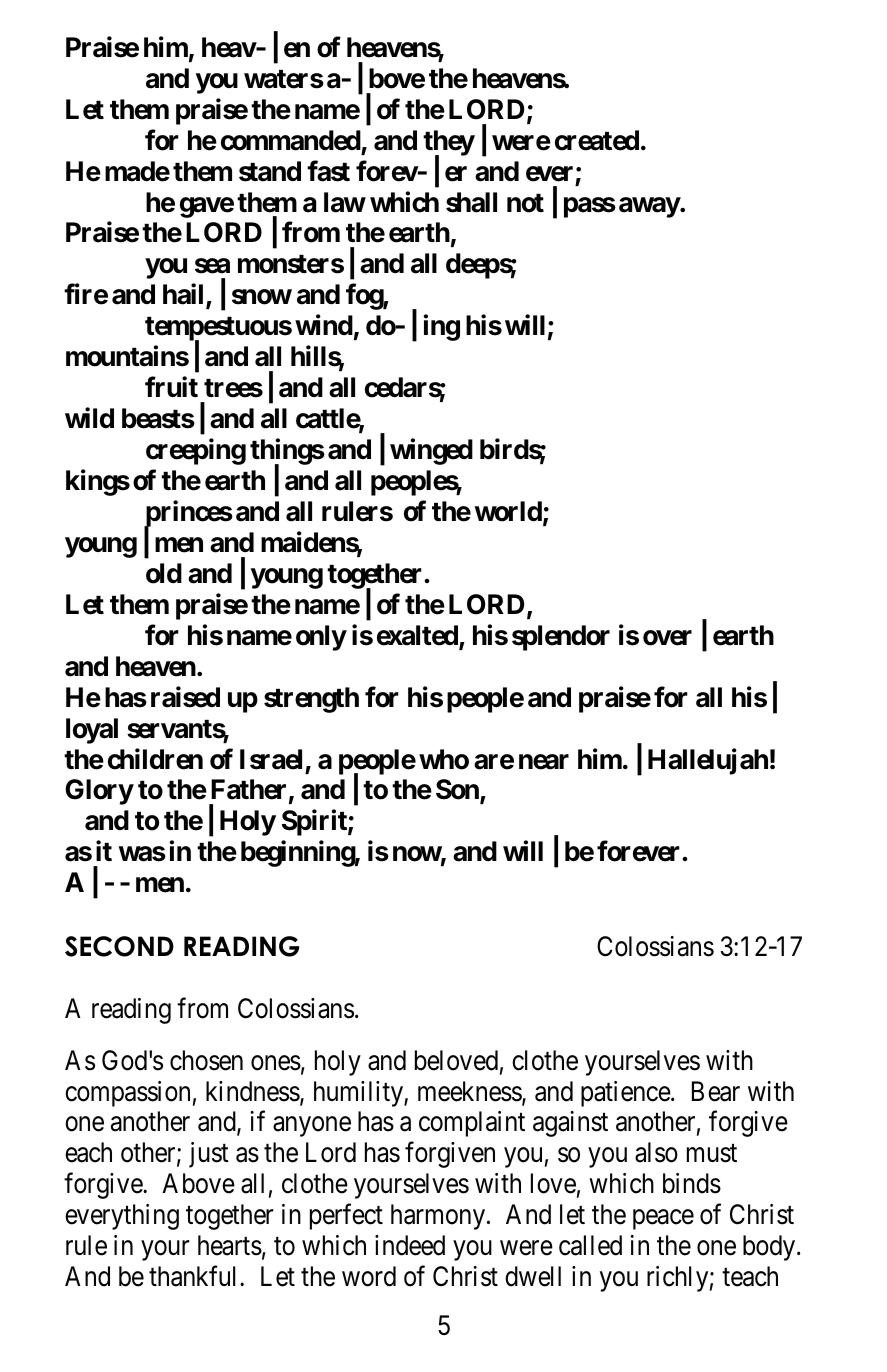 The width and height of the document is (887, 1372). I want to click on created, so click(597, 140).
